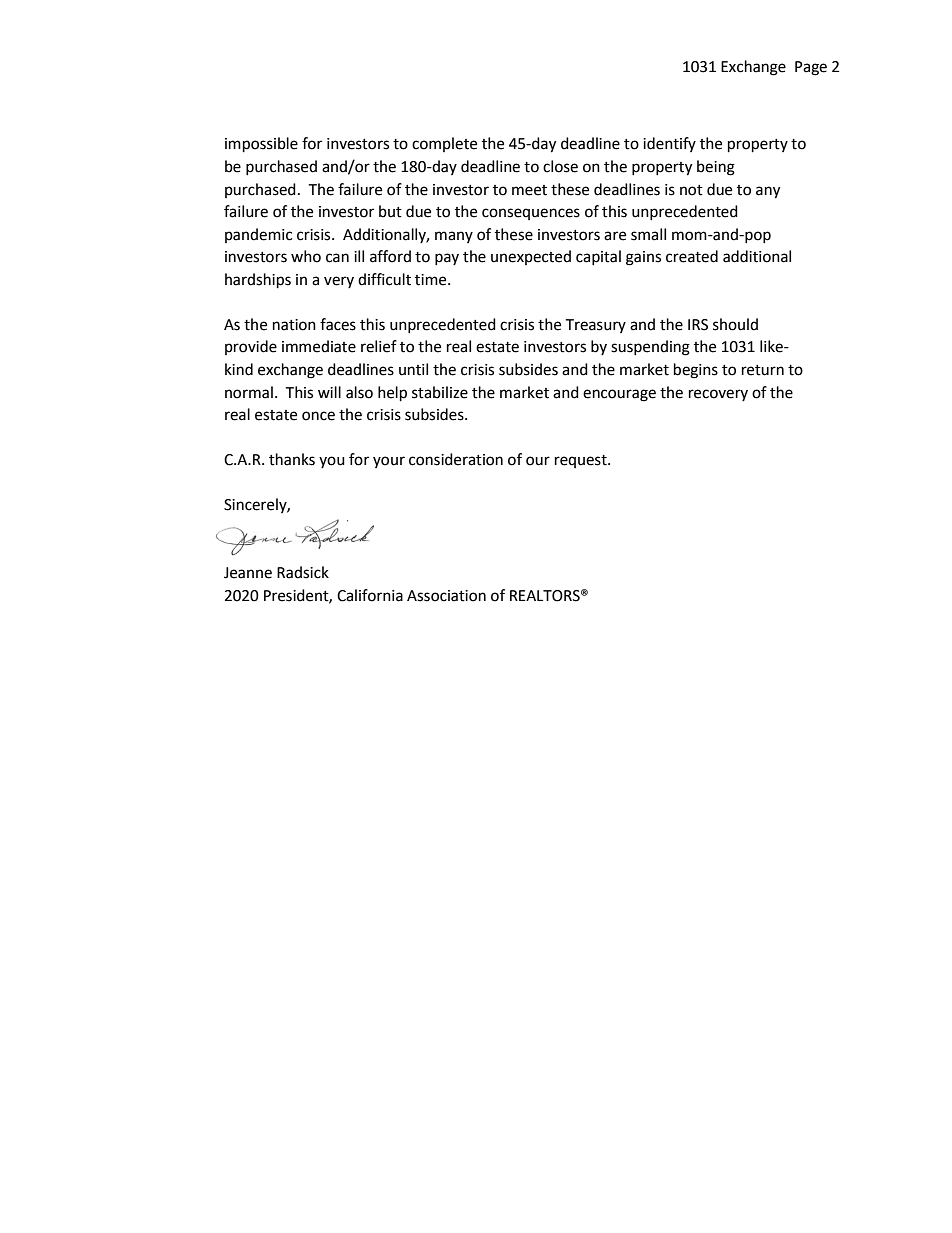 The image size is (952, 1233). Describe the element at coordinates (292, 459) in the document. I see `thanks` at that location.
